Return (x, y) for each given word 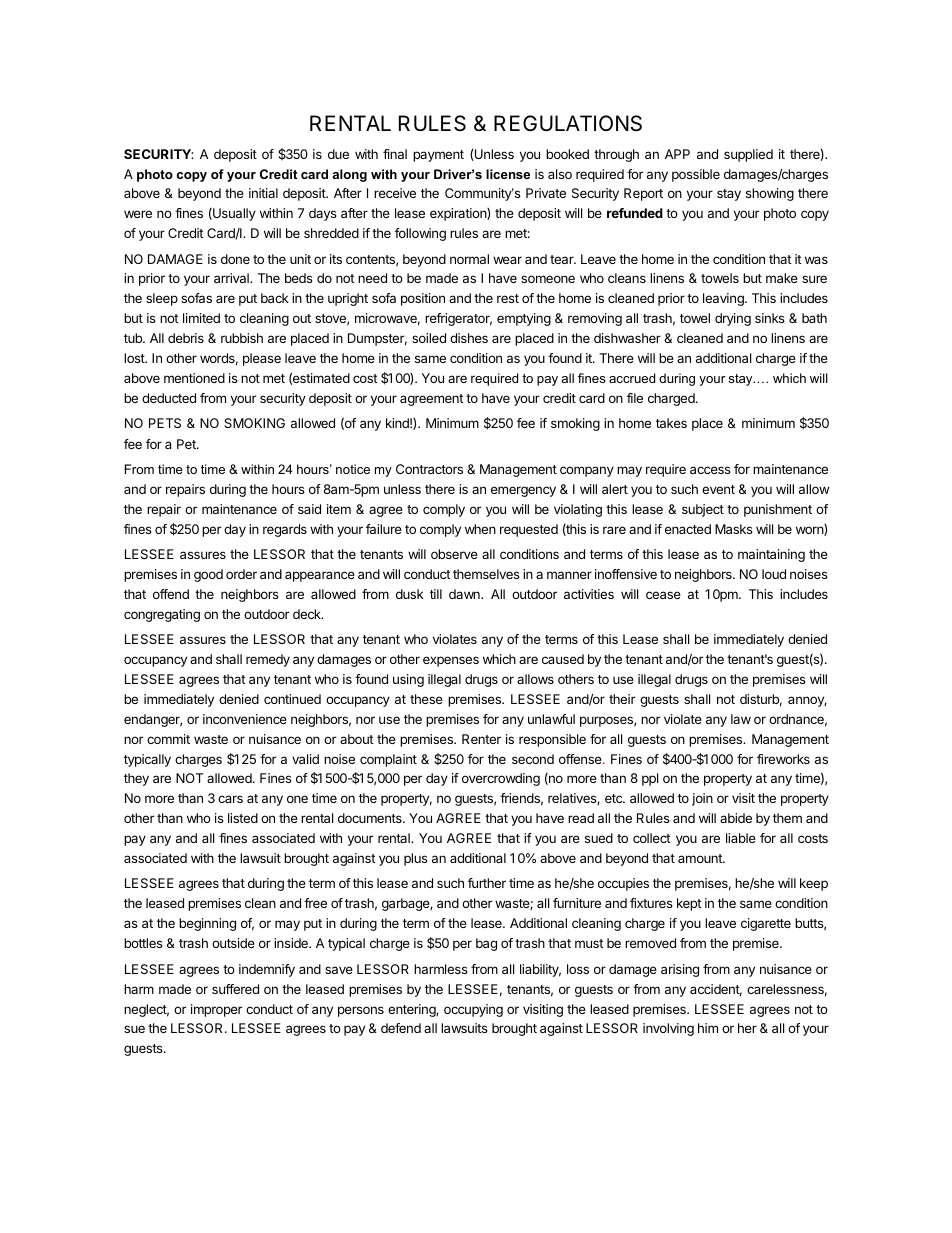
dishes (469, 338)
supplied (748, 155)
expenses (451, 661)
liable (741, 838)
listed (243, 818)
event (718, 489)
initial (263, 193)
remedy (268, 660)
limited (201, 318)
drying (733, 319)
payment (438, 156)
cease (663, 595)
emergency (523, 491)
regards (285, 530)
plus (416, 859)
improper (216, 1010)
